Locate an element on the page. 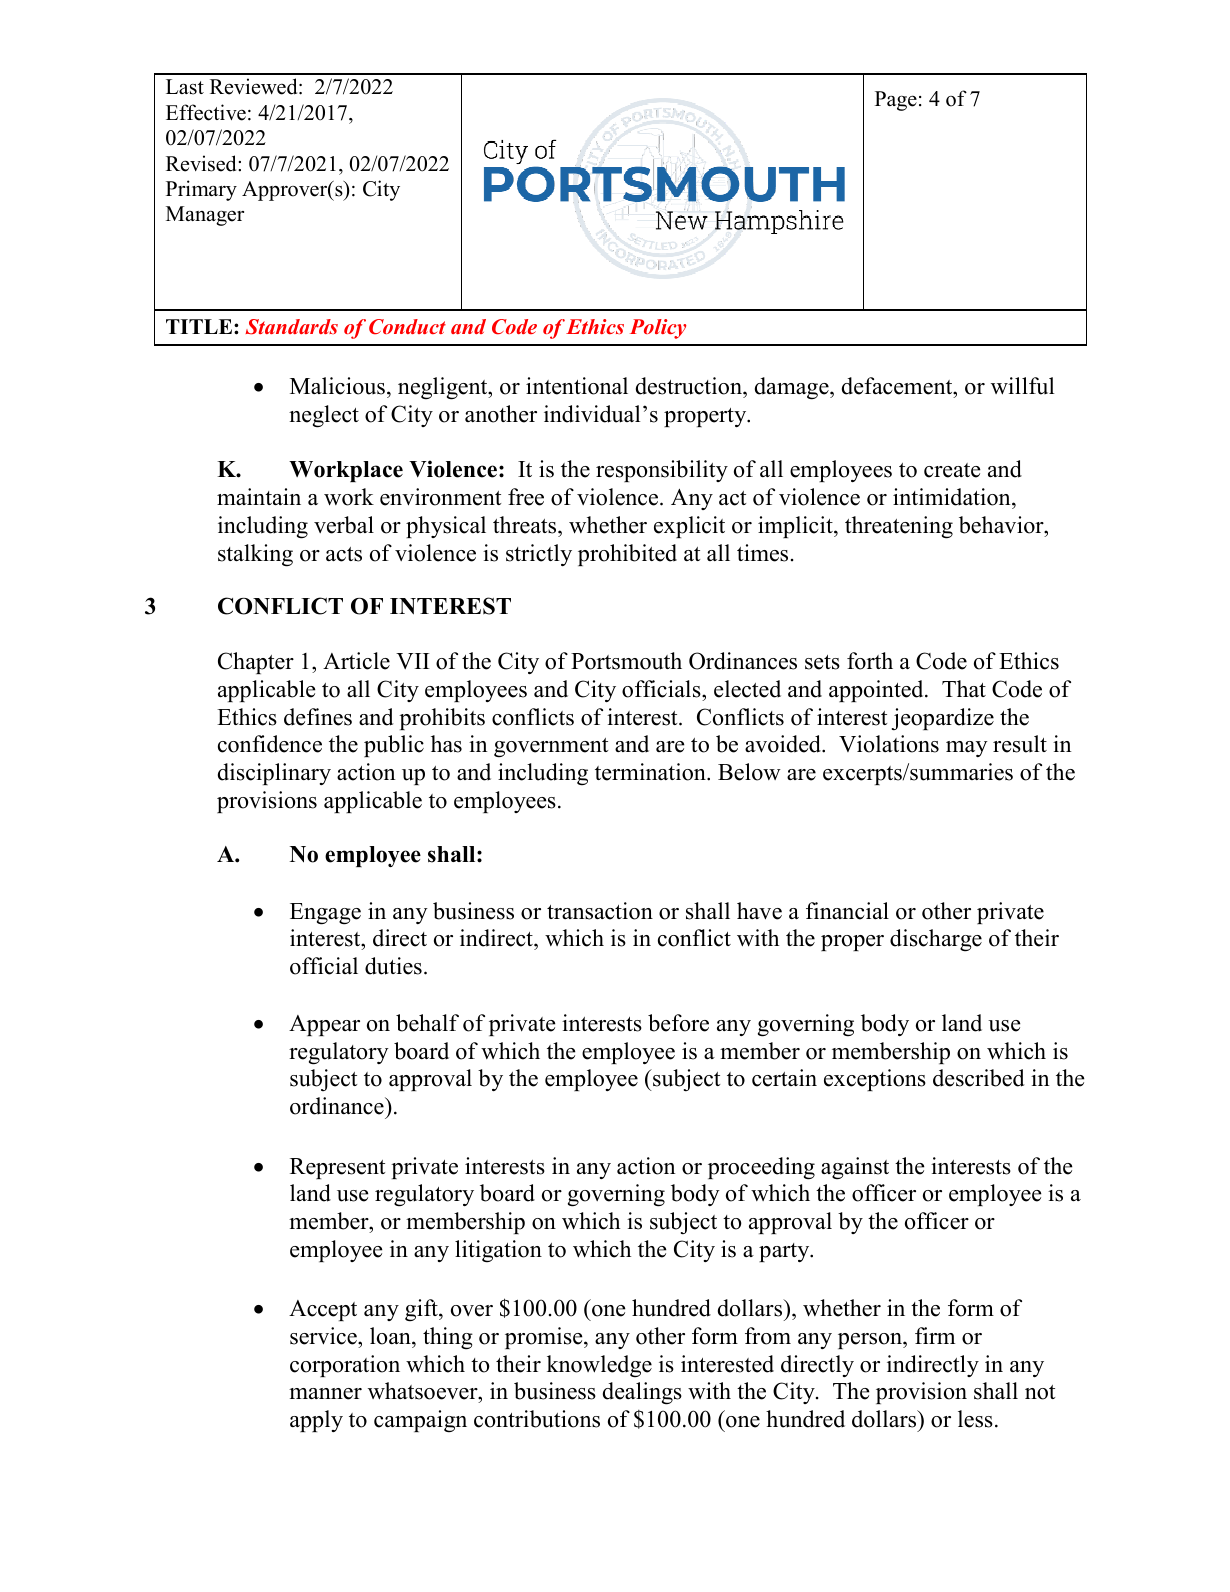 The width and height of the image is (1230, 1592). knowledge is located at coordinates (599, 1366).
